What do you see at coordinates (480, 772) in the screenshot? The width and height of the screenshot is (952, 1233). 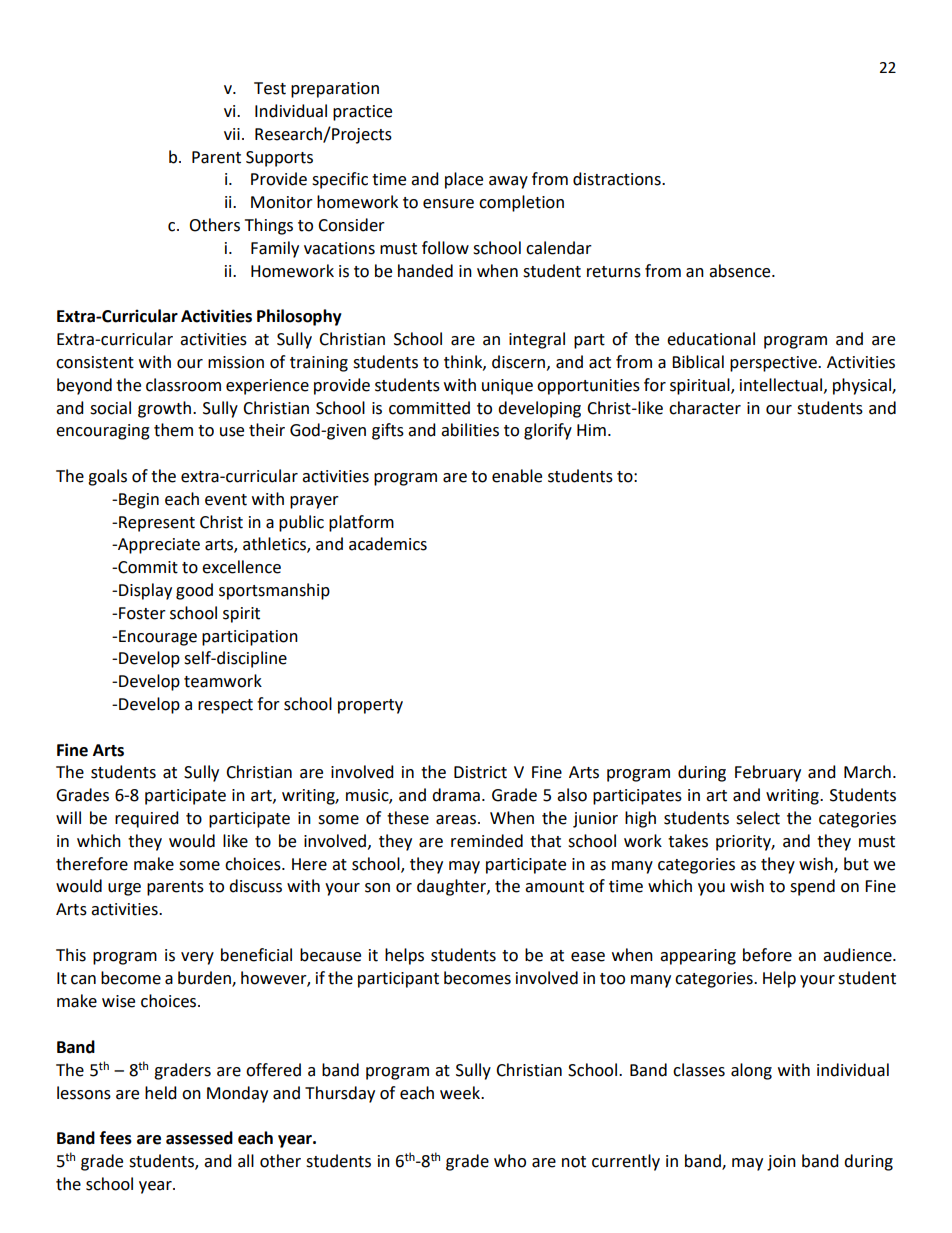 I see `District` at bounding box center [480, 772].
